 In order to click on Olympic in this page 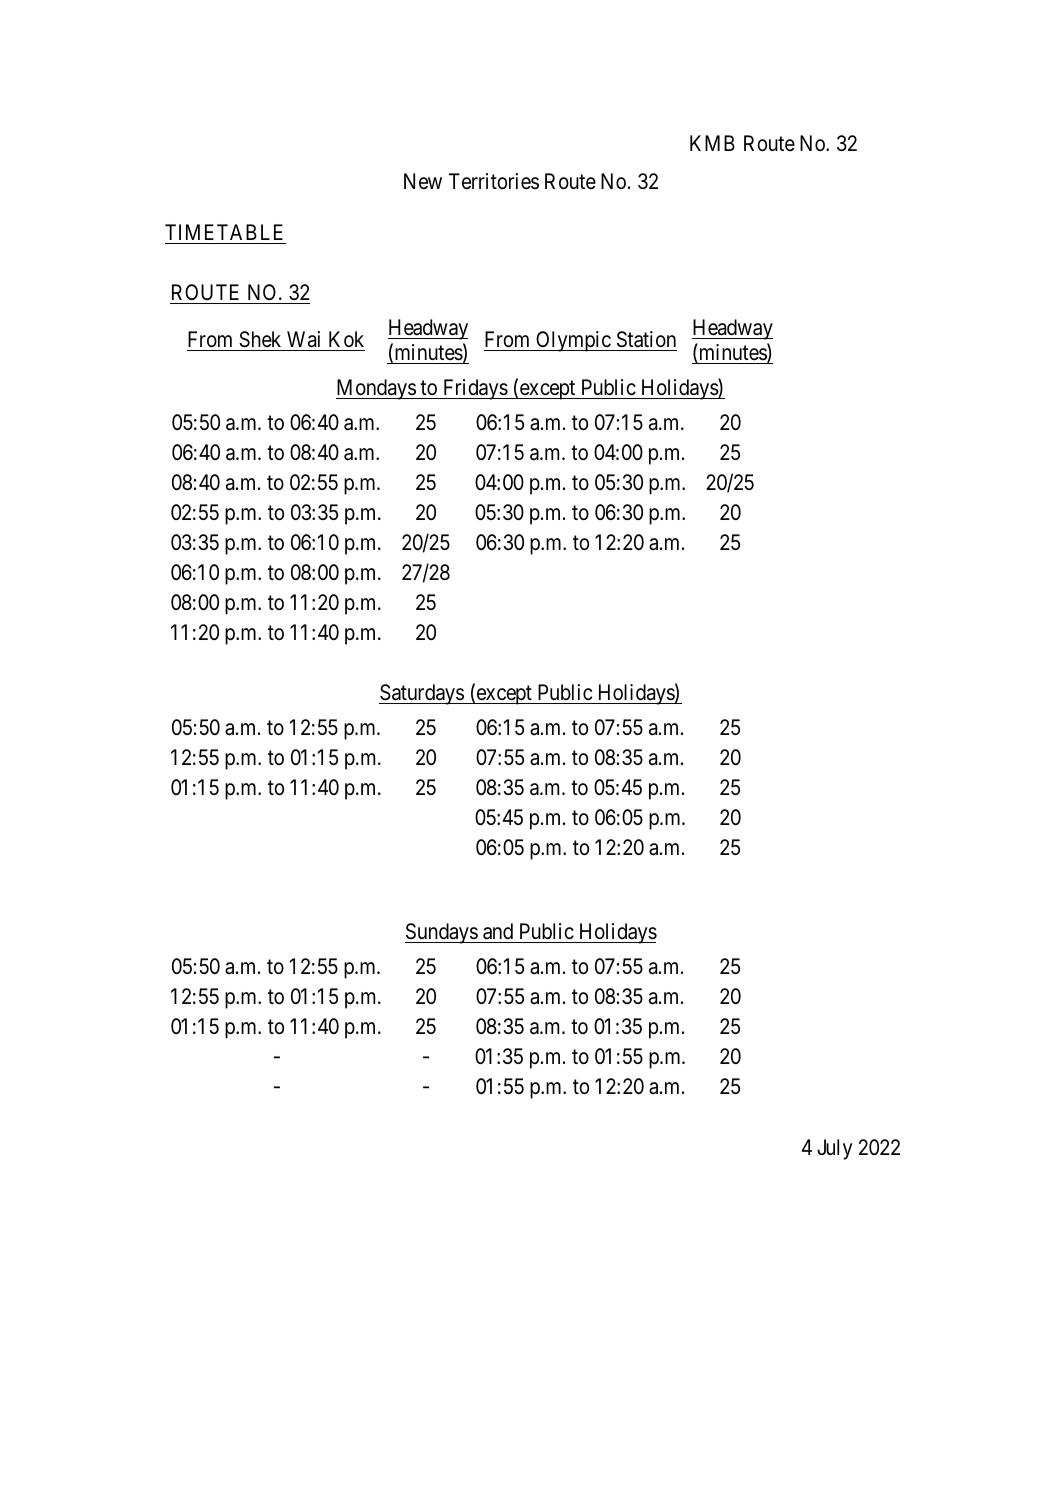, I will do `click(573, 341)`.
